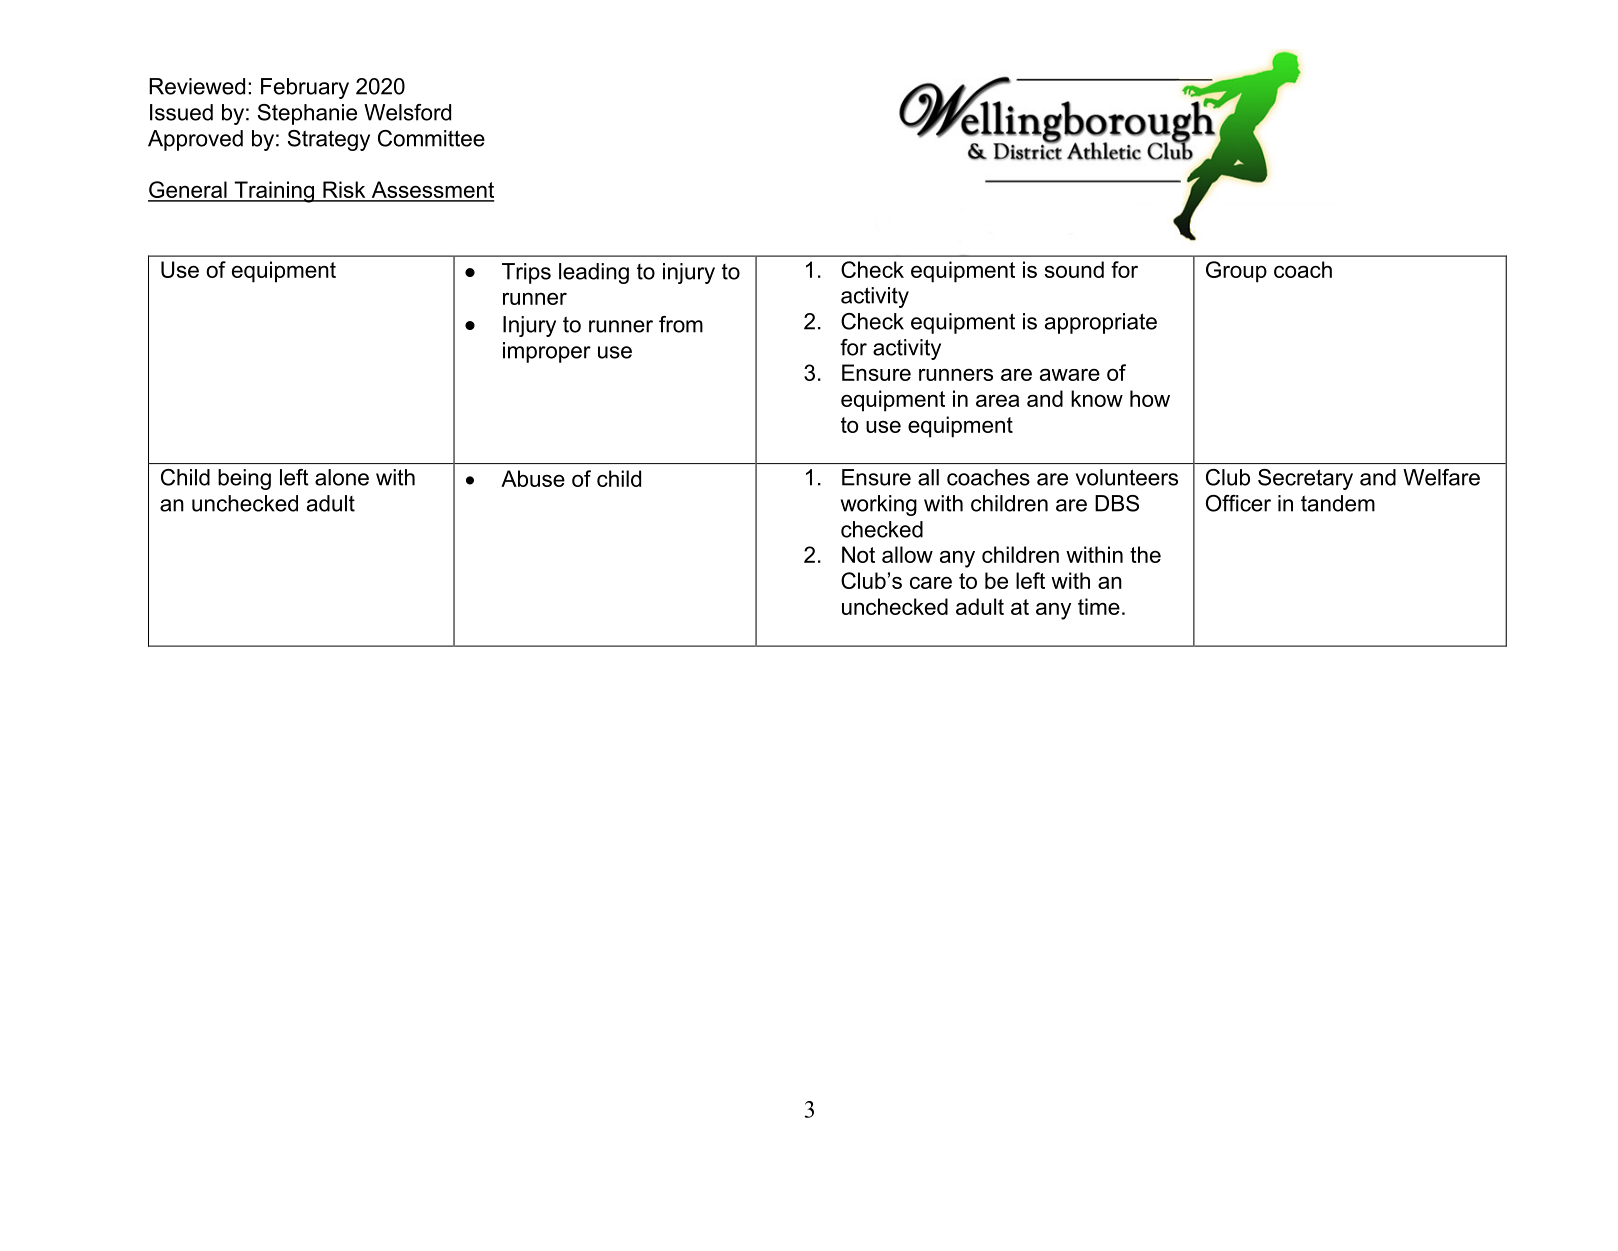 The image size is (1618, 1251). What do you see at coordinates (1236, 272) in the page?
I see `Group` at bounding box center [1236, 272].
